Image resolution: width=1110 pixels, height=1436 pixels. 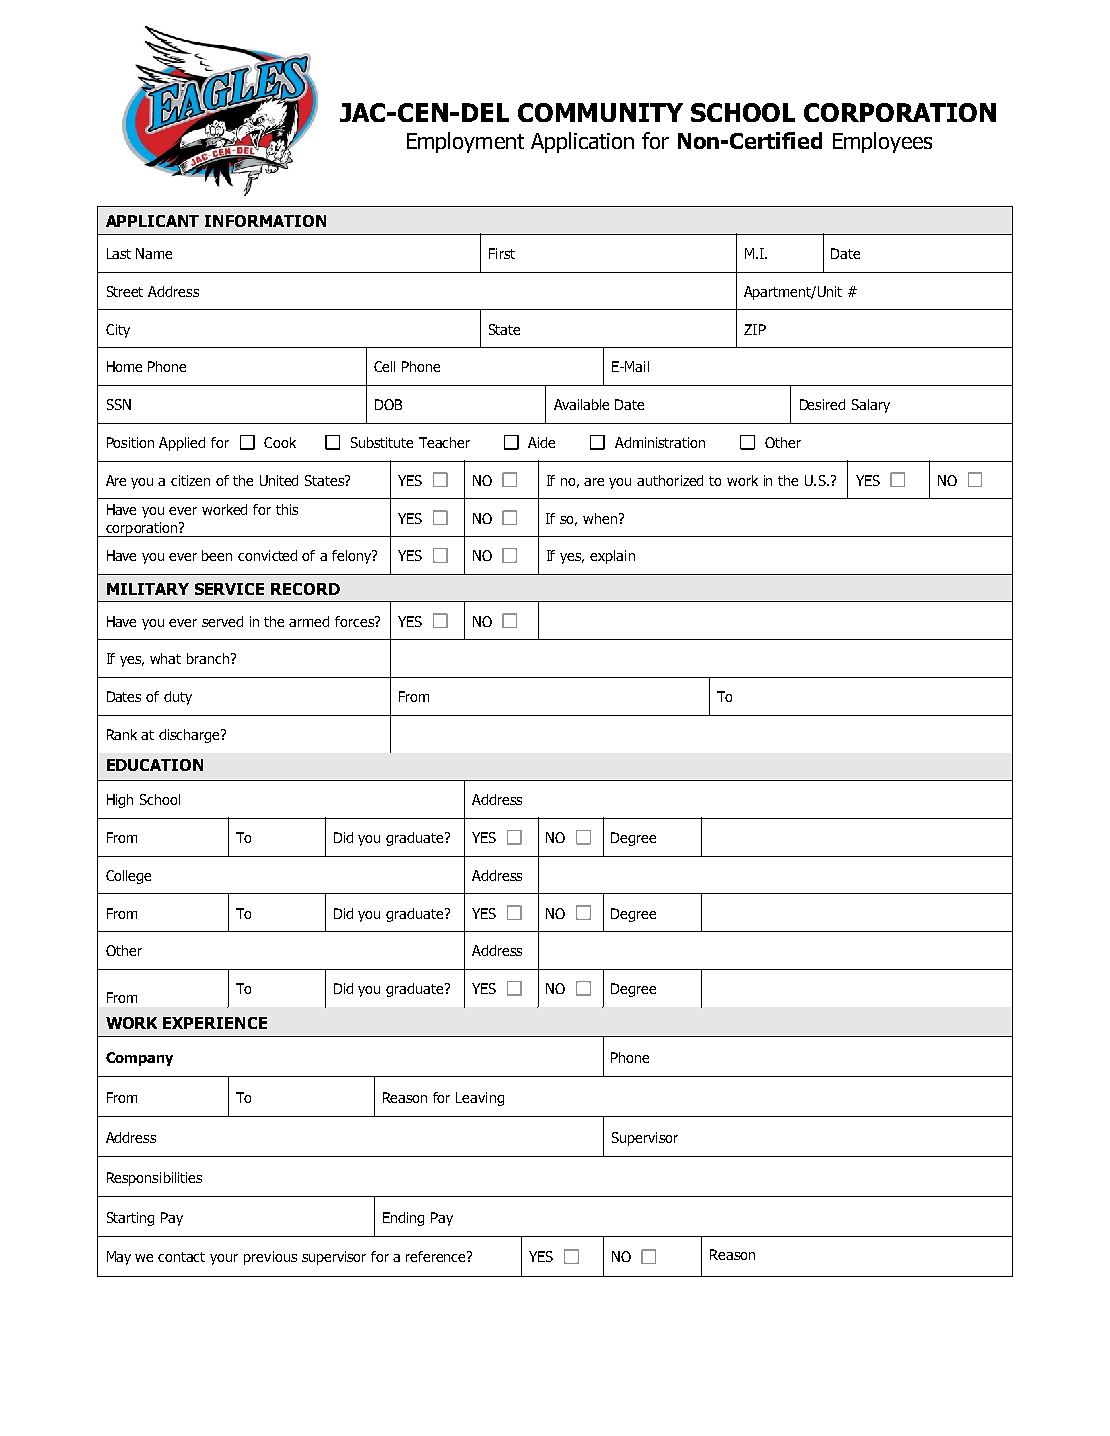 What do you see at coordinates (480, 1099) in the image?
I see `Leaving` at bounding box center [480, 1099].
